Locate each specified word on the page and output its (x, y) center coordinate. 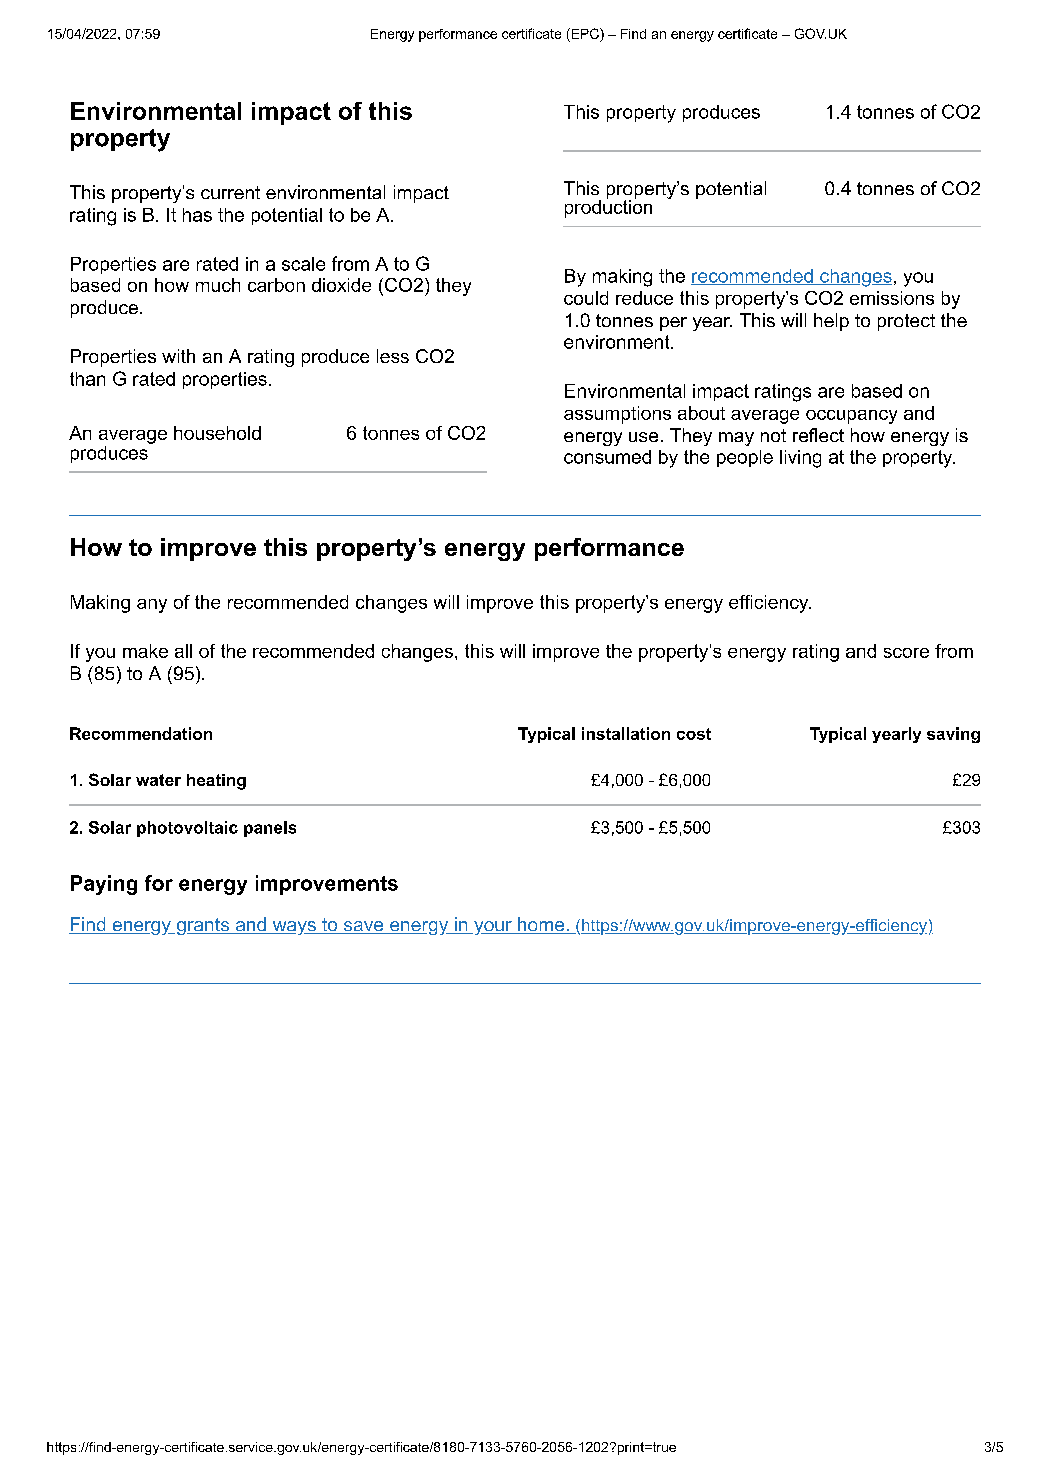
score (906, 653)
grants (203, 926)
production (608, 207)
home (541, 925)
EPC (585, 33)
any (152, 606)
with (178, 356)
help (831, 322)
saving (953, 735)
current (230, 192)
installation (626, 733)
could (586, 298)
